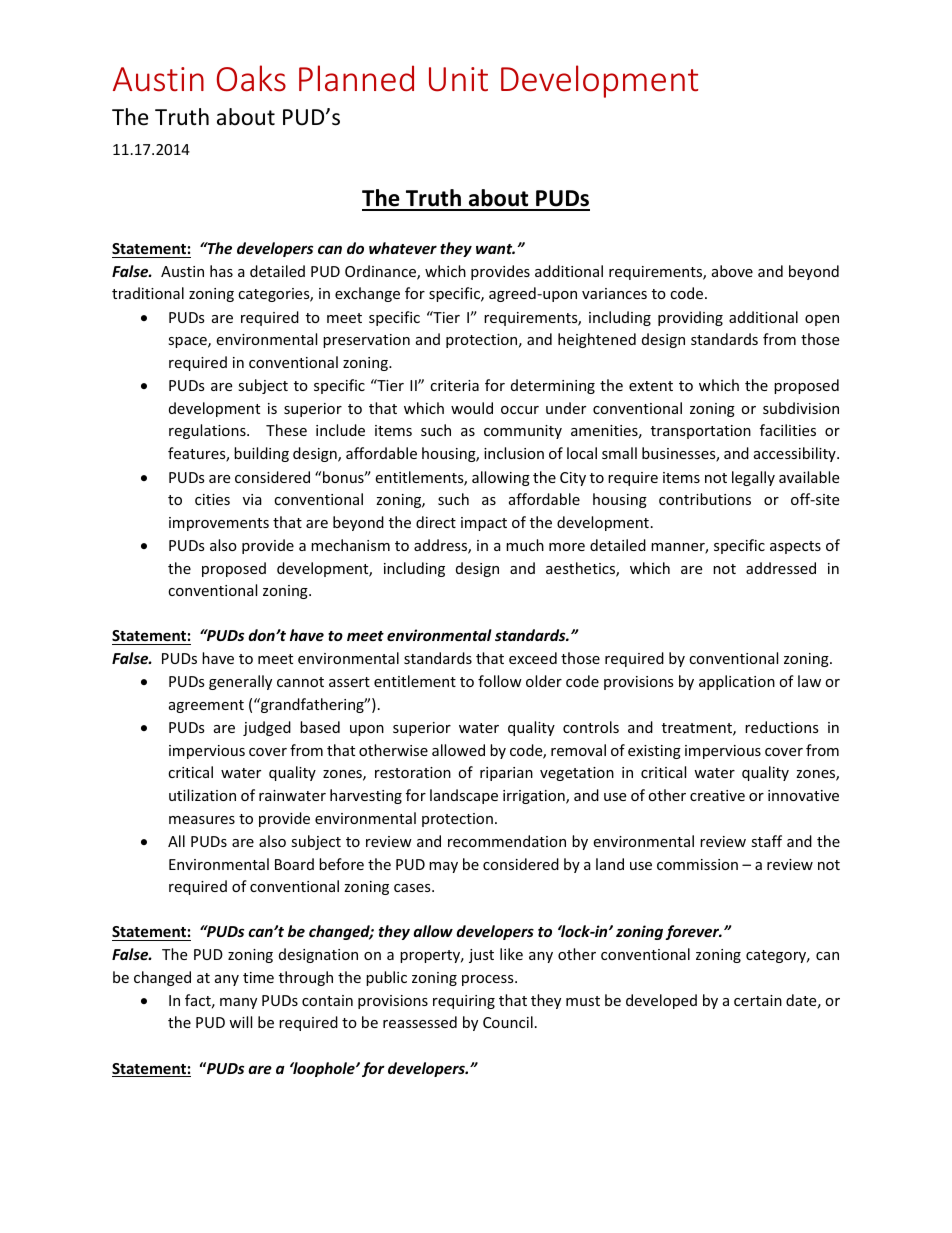 Image resolution: width=952 pixels, height=1233 pixels. What do you see at coordinates (732, 271) in the document?
I see `above` at bounding box center [732, 271].
